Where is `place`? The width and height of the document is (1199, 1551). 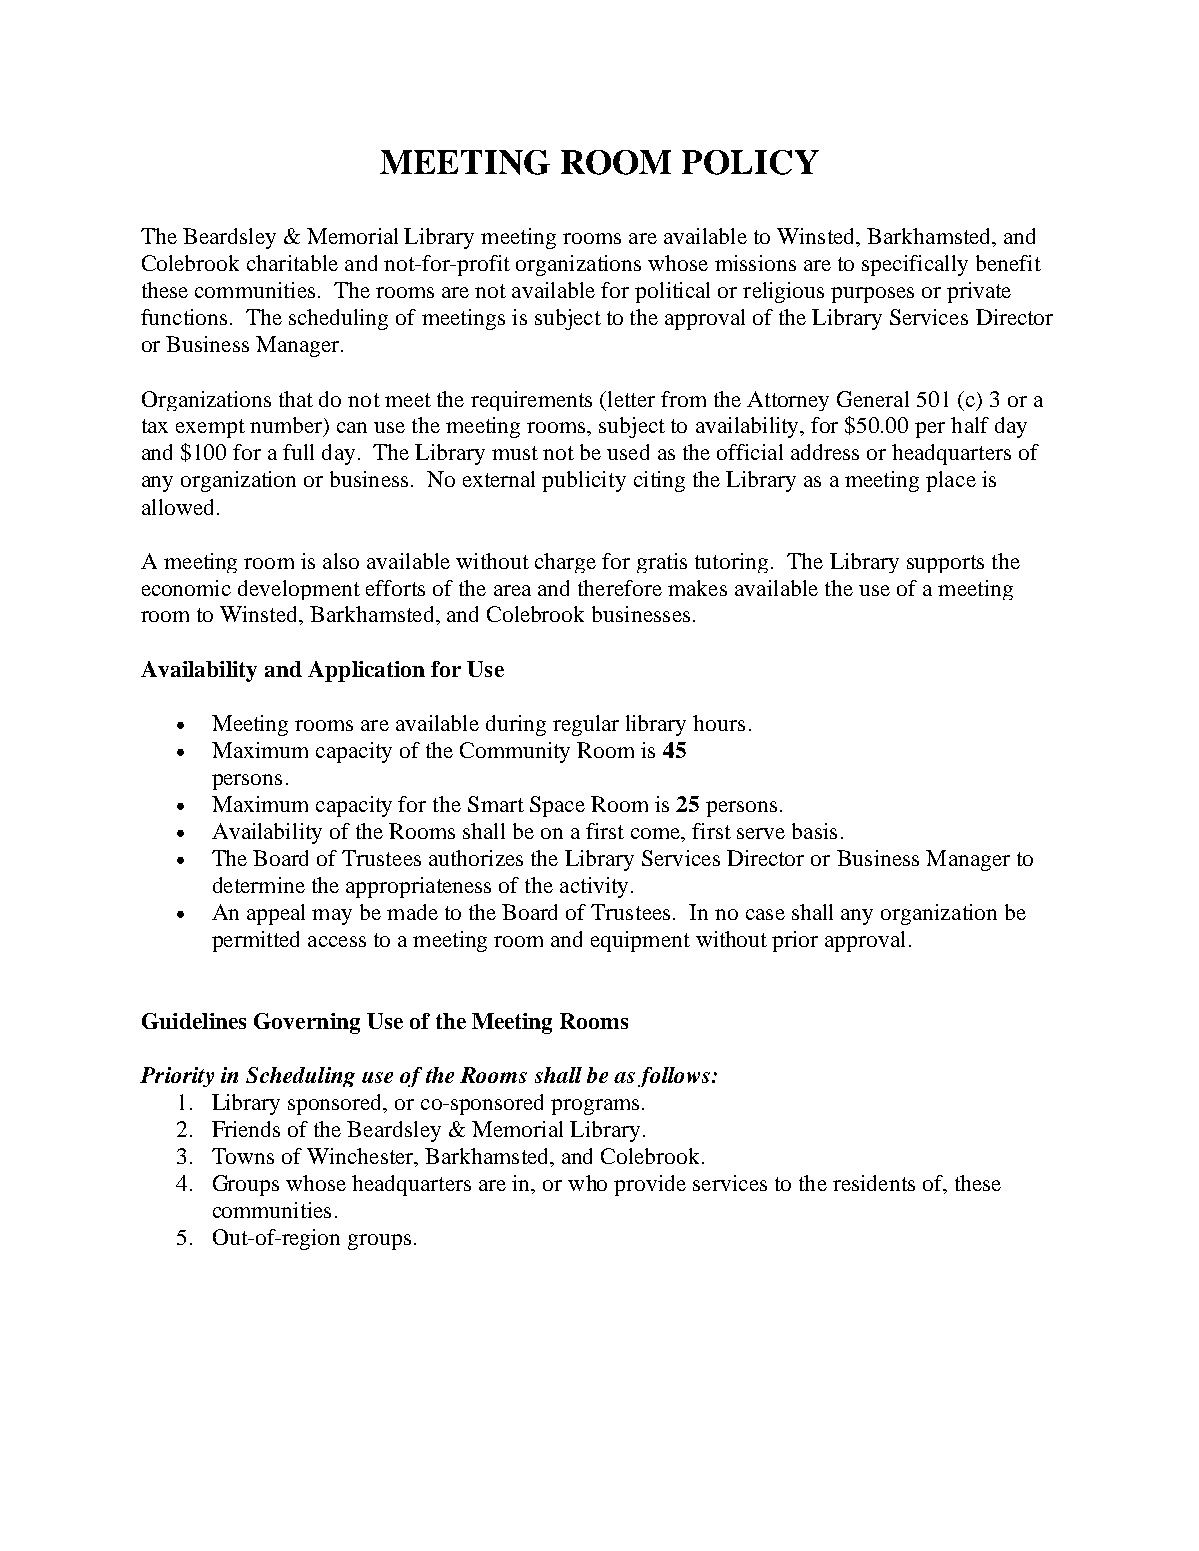 place is located at coordinates (951, 481).
